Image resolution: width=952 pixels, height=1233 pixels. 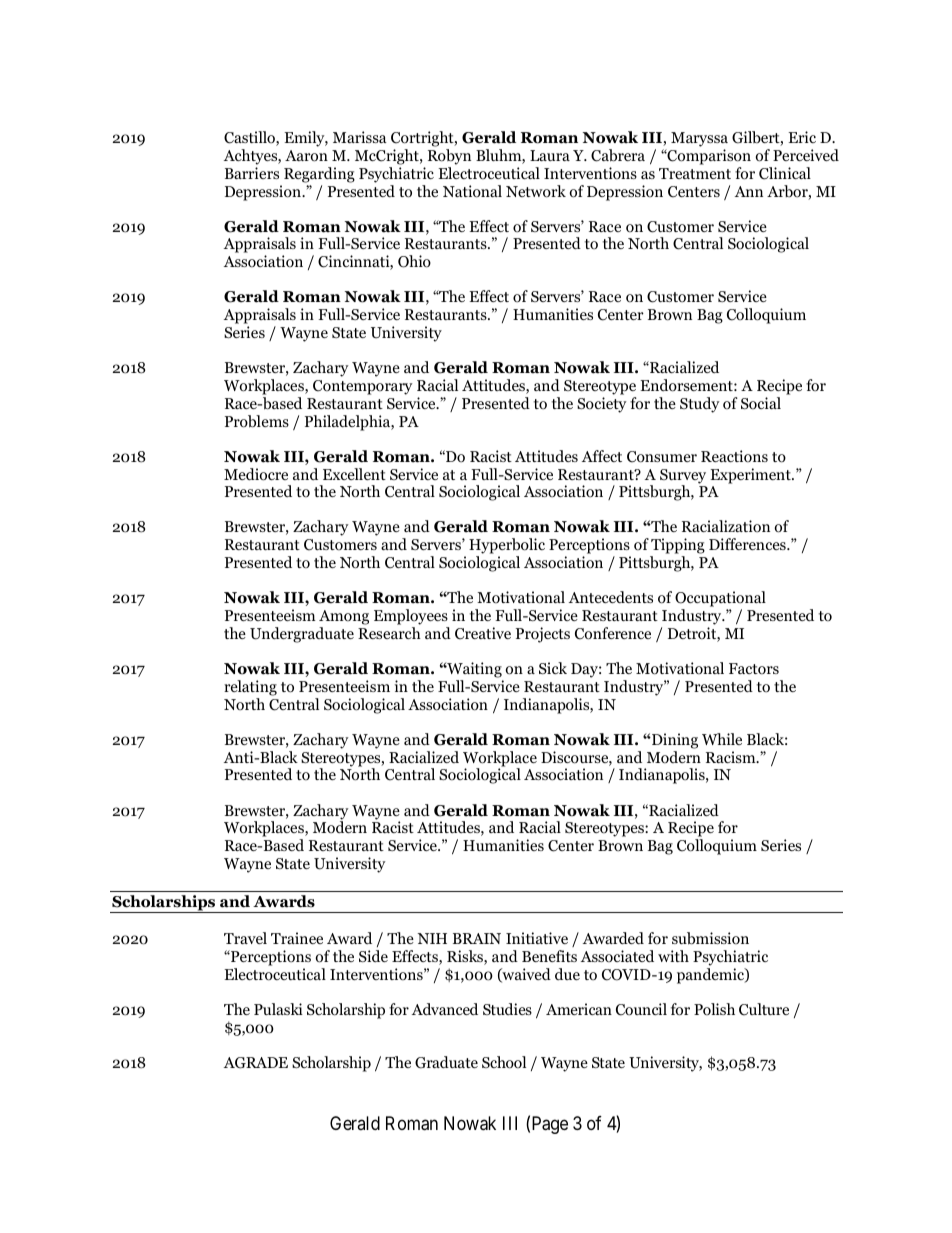 I want to click on Affect, so click(x=602, y=456).
